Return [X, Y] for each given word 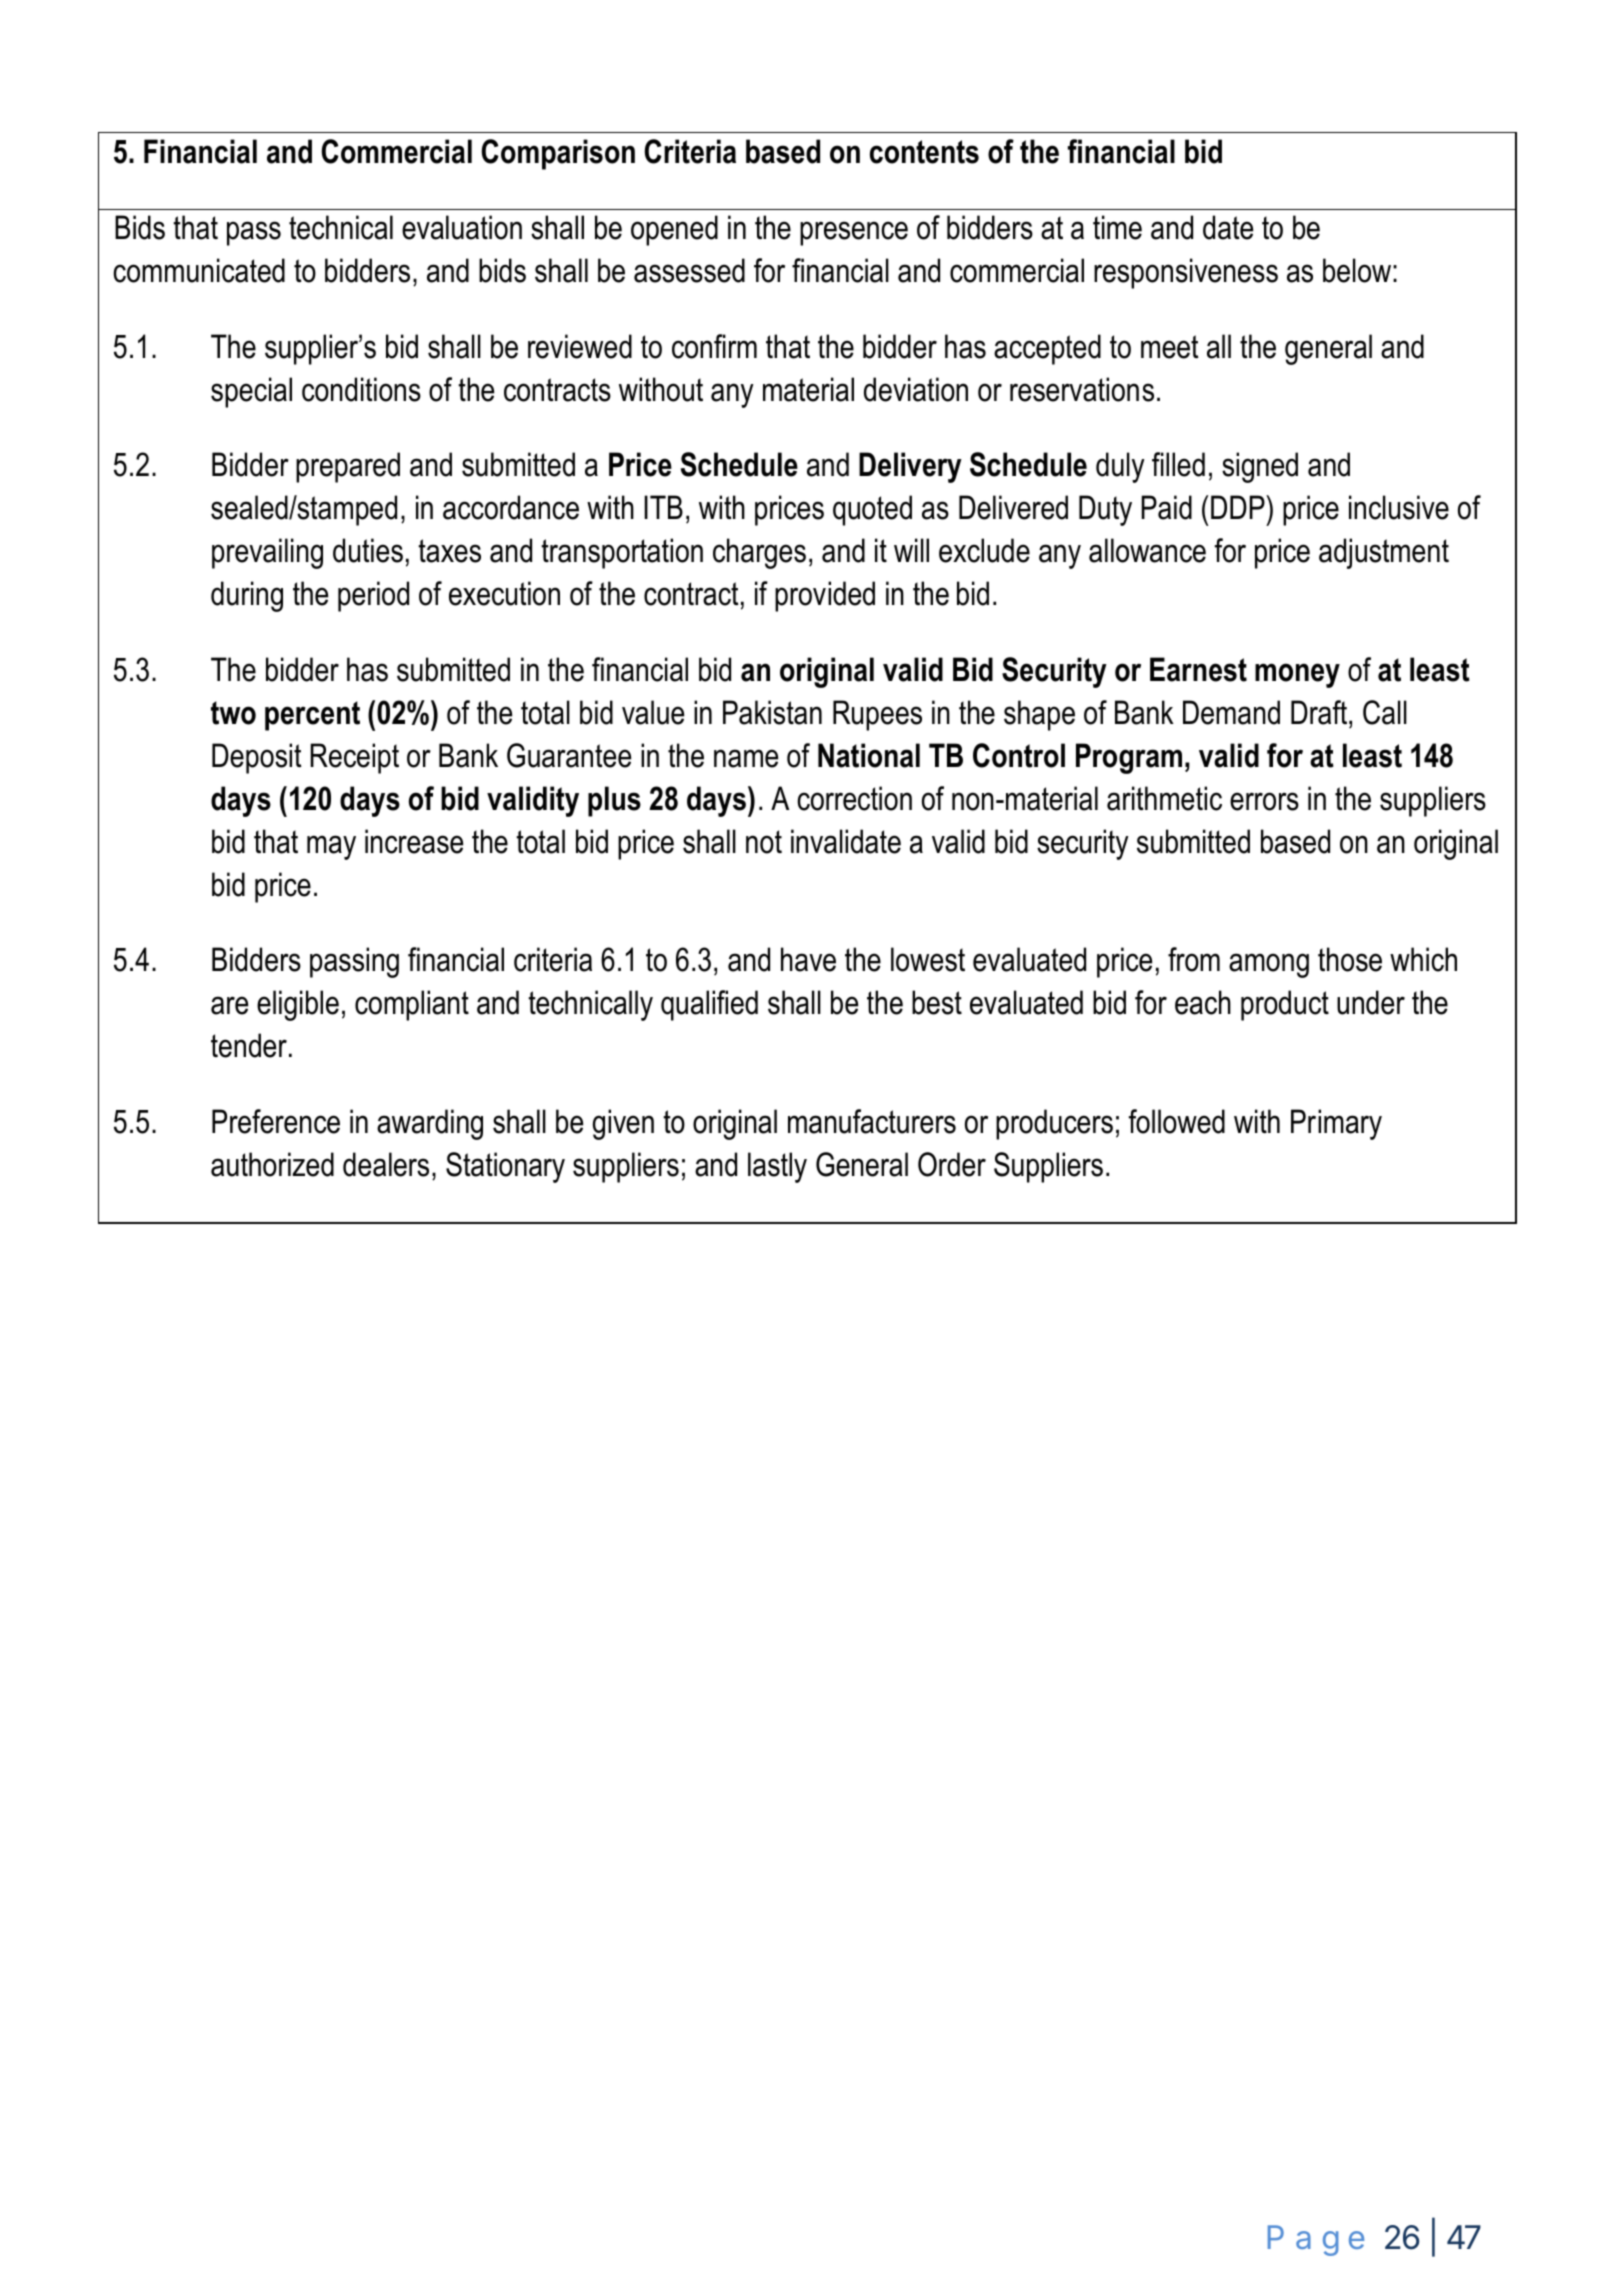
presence [854, 233]
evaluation [462, 227]
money [1297, 675]
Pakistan [772, 712]
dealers [386, 1164]
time [1117, 227]
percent [312, 716]
